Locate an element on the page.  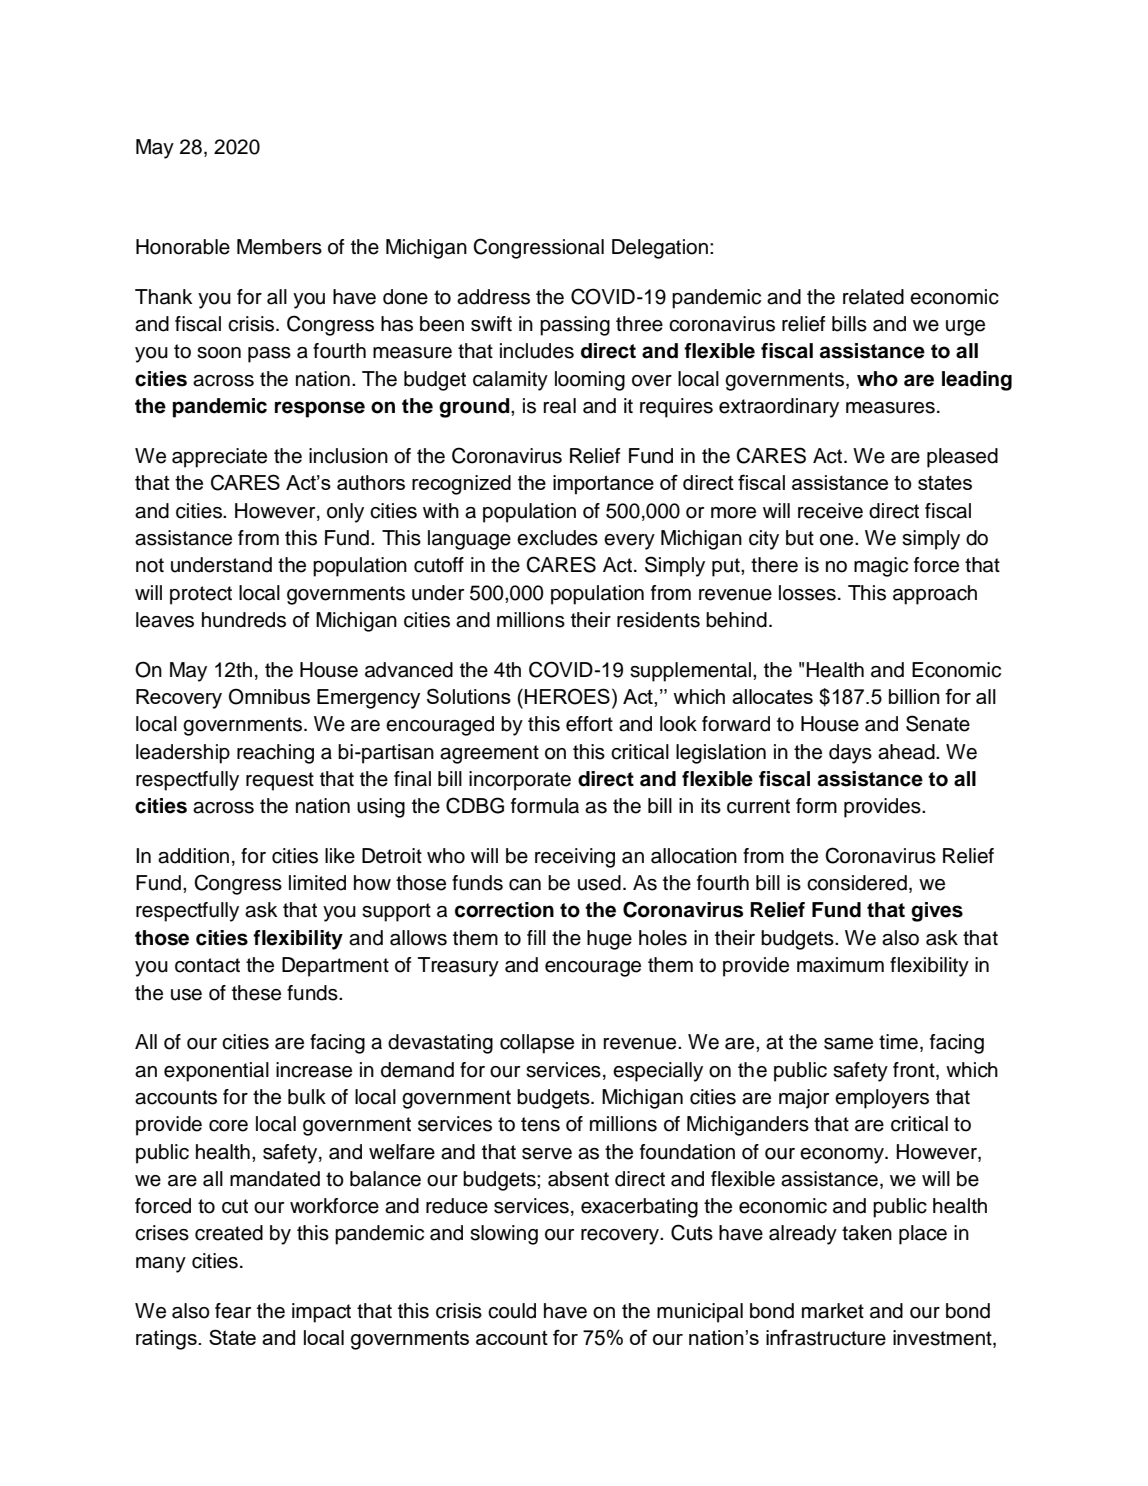
related is located at coordinates (873, 297).
